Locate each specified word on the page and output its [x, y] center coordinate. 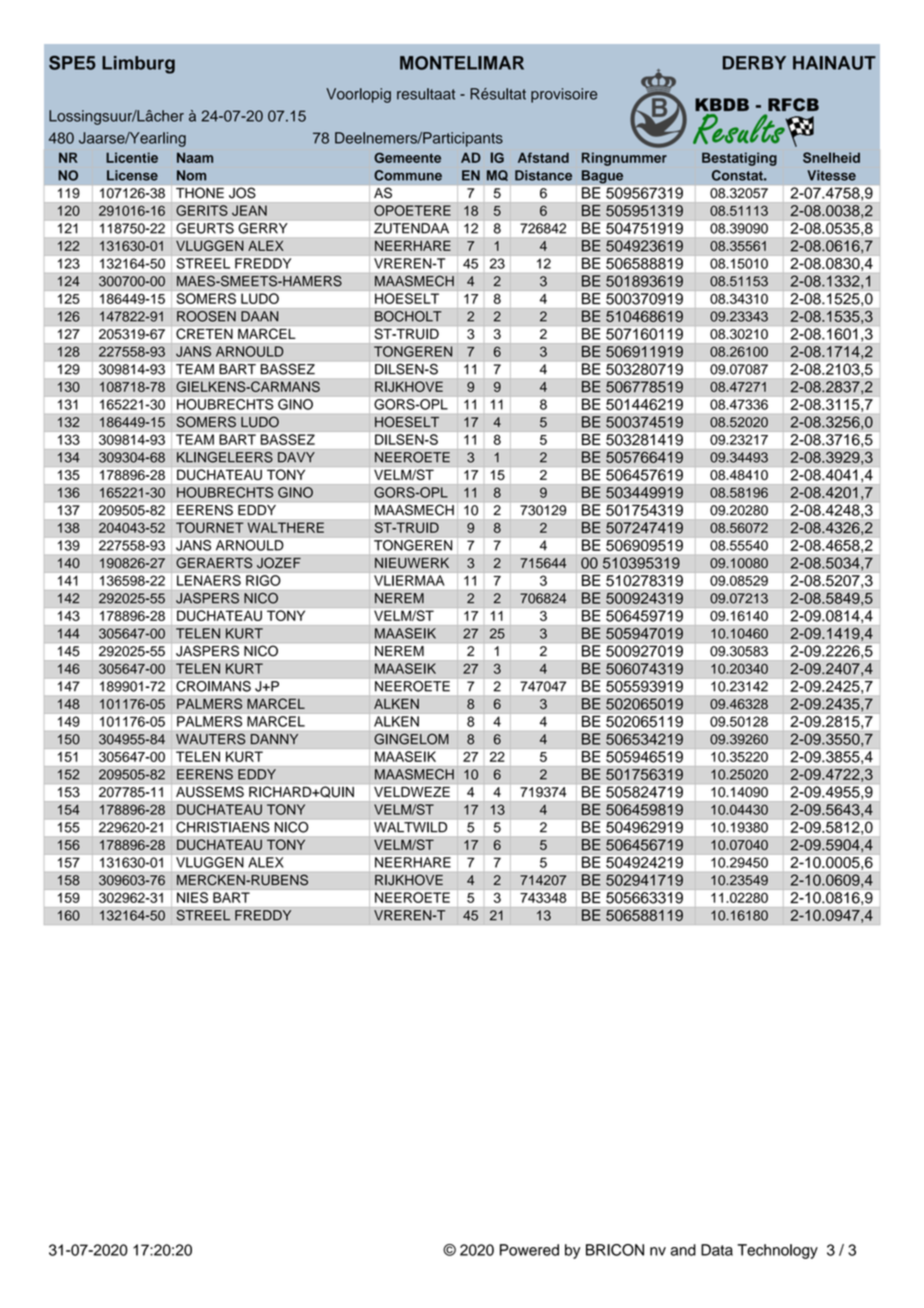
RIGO [263, 580]
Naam [195, 157]
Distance [543, 175]
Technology [777, 1251]
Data [717, 1250]
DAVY [296, 457]
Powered [529, 1250]
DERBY [754, 63]
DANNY [274, 739]
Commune [408, 175]
